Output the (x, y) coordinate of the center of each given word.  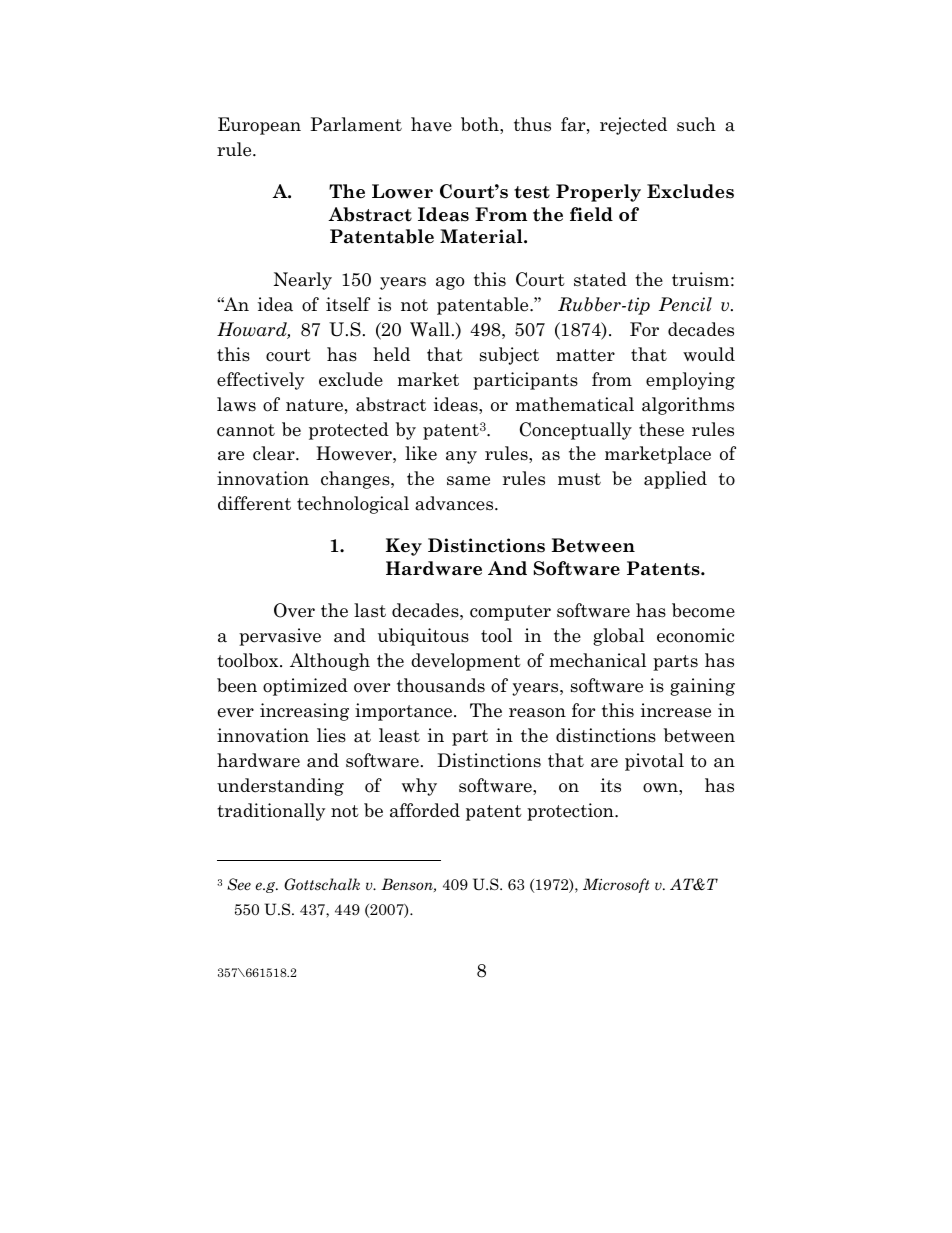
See (239, 884)
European (259, 126)
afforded (425, 810)
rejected (633, 126)
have (431, 124)
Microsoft (616, 885)
